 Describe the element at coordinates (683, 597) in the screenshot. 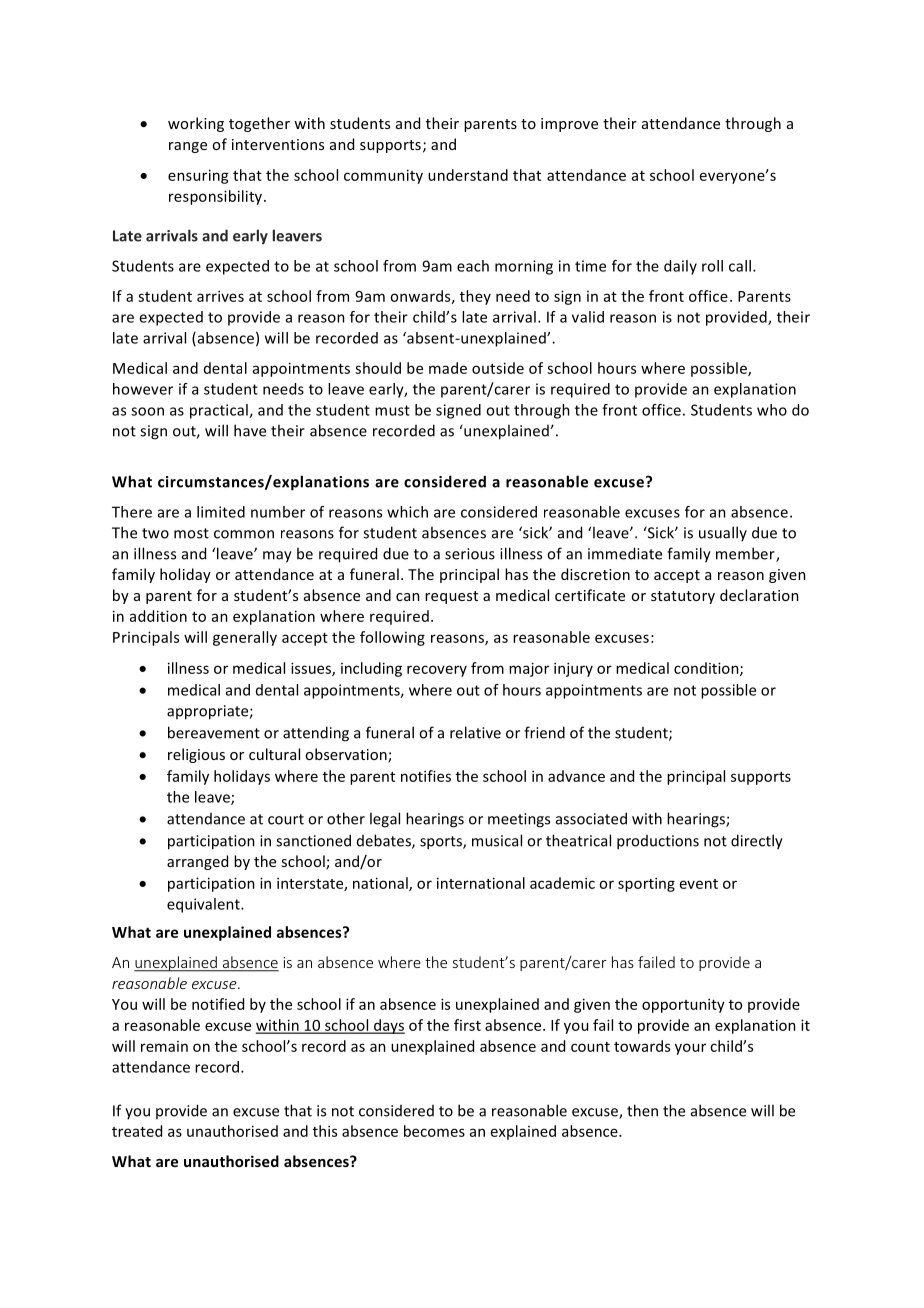

I see `statutory` at that location.
